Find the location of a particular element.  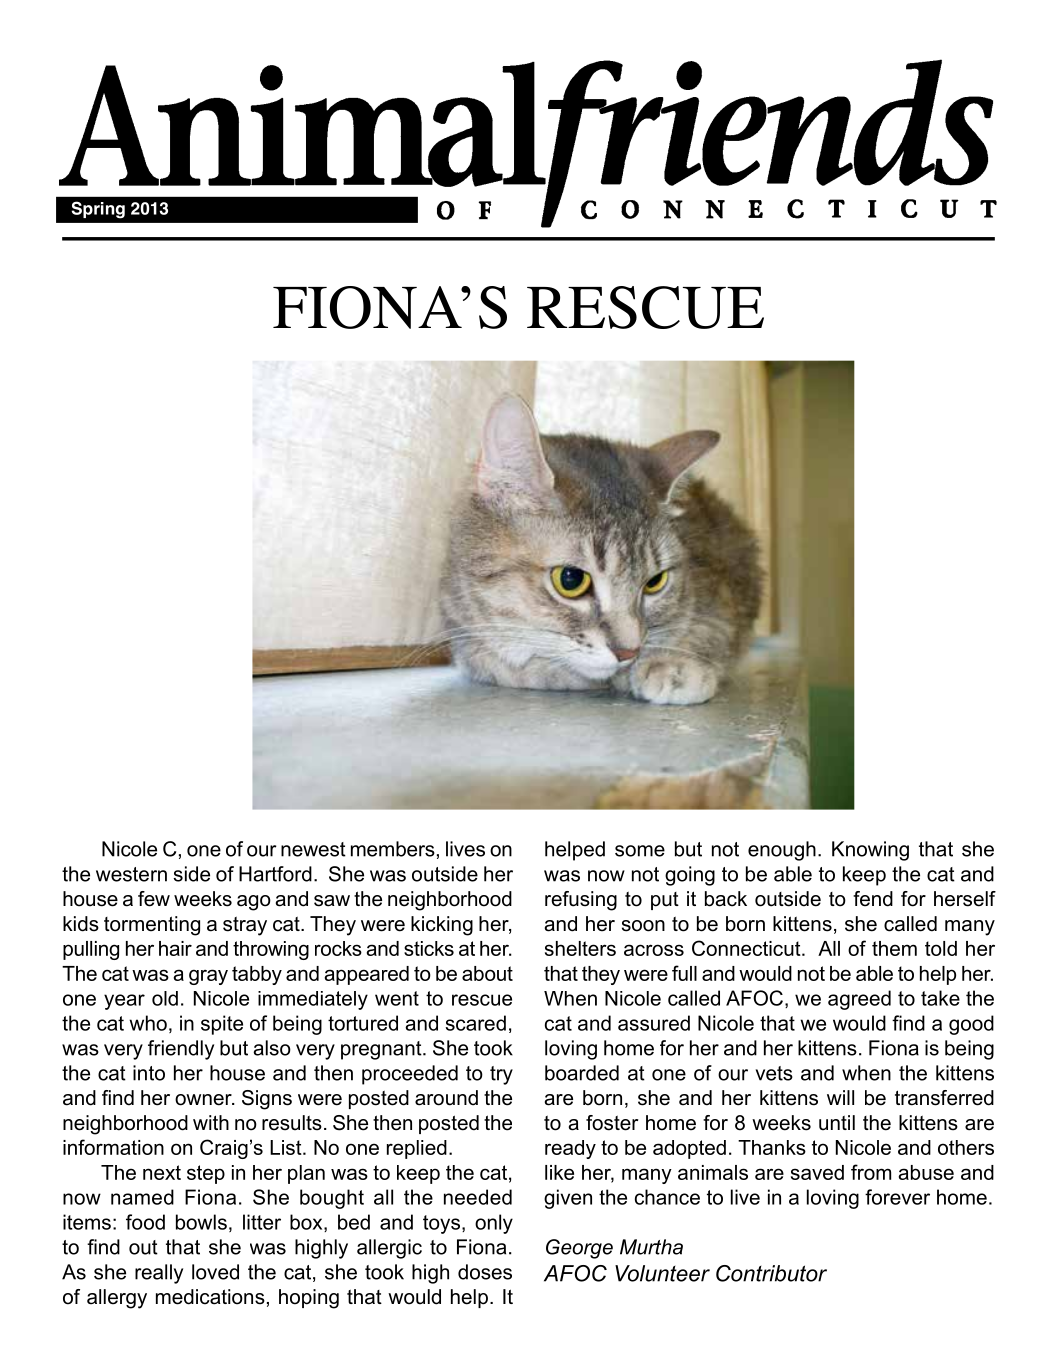

Spring is located at coordinates (98, 210).
